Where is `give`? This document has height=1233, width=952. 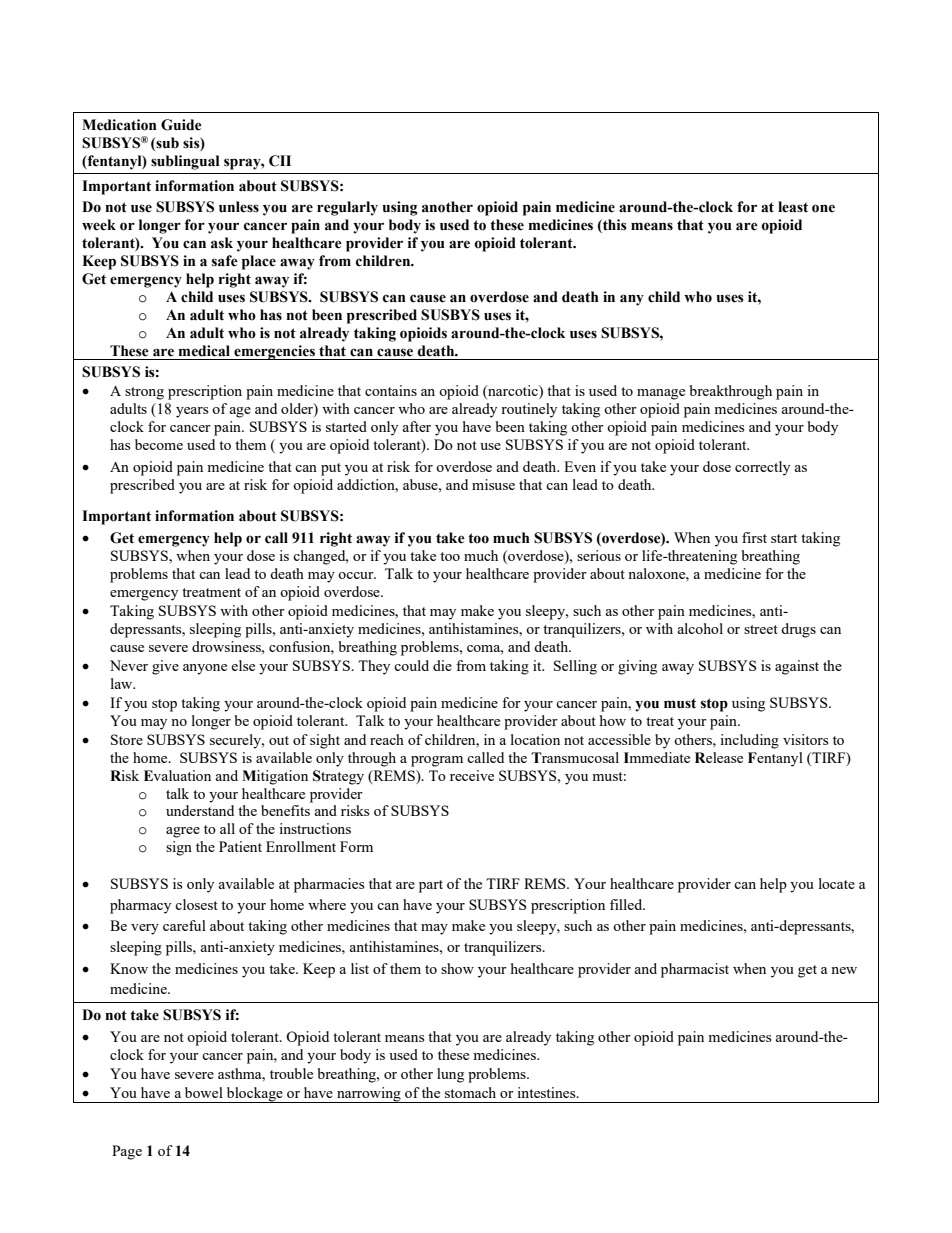 give is located at coordinates (165, 667).
